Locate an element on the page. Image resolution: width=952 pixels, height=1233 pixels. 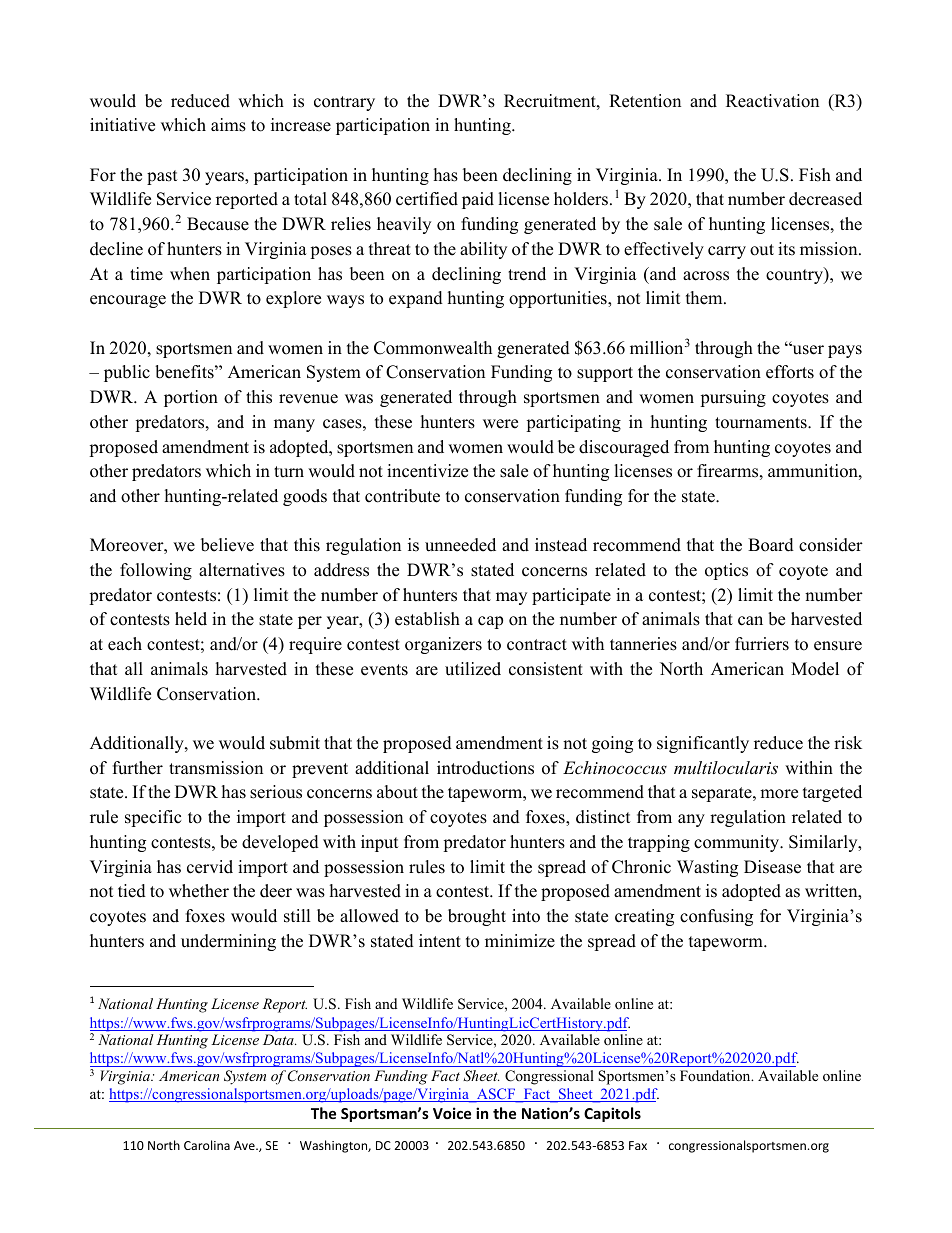
Carolina is located at coordinates (207, 1145).
